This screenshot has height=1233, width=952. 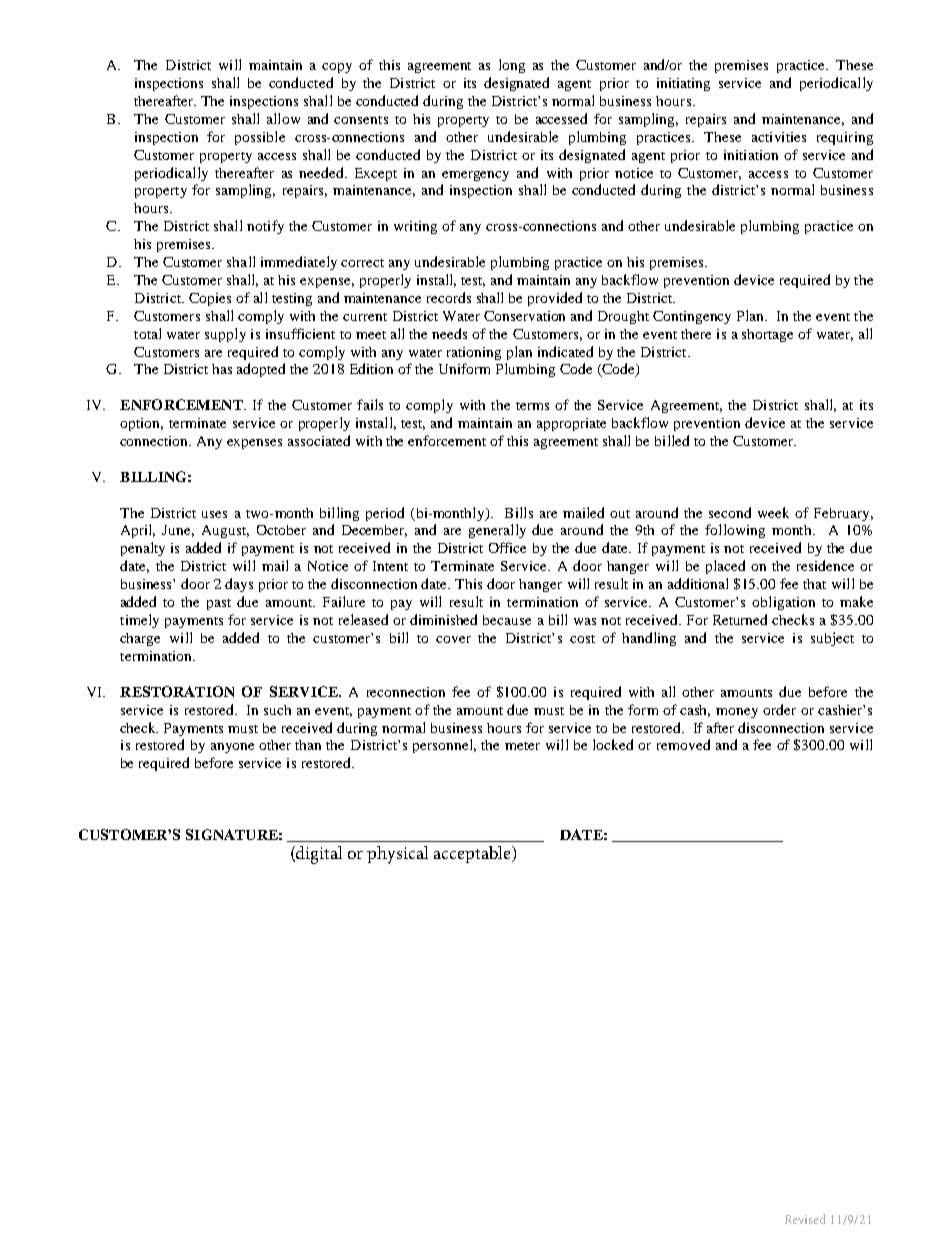 What do you see at coordinates (473, 854) in the screenshot?
I see `acceptable` at bounding box center [473, 854].
